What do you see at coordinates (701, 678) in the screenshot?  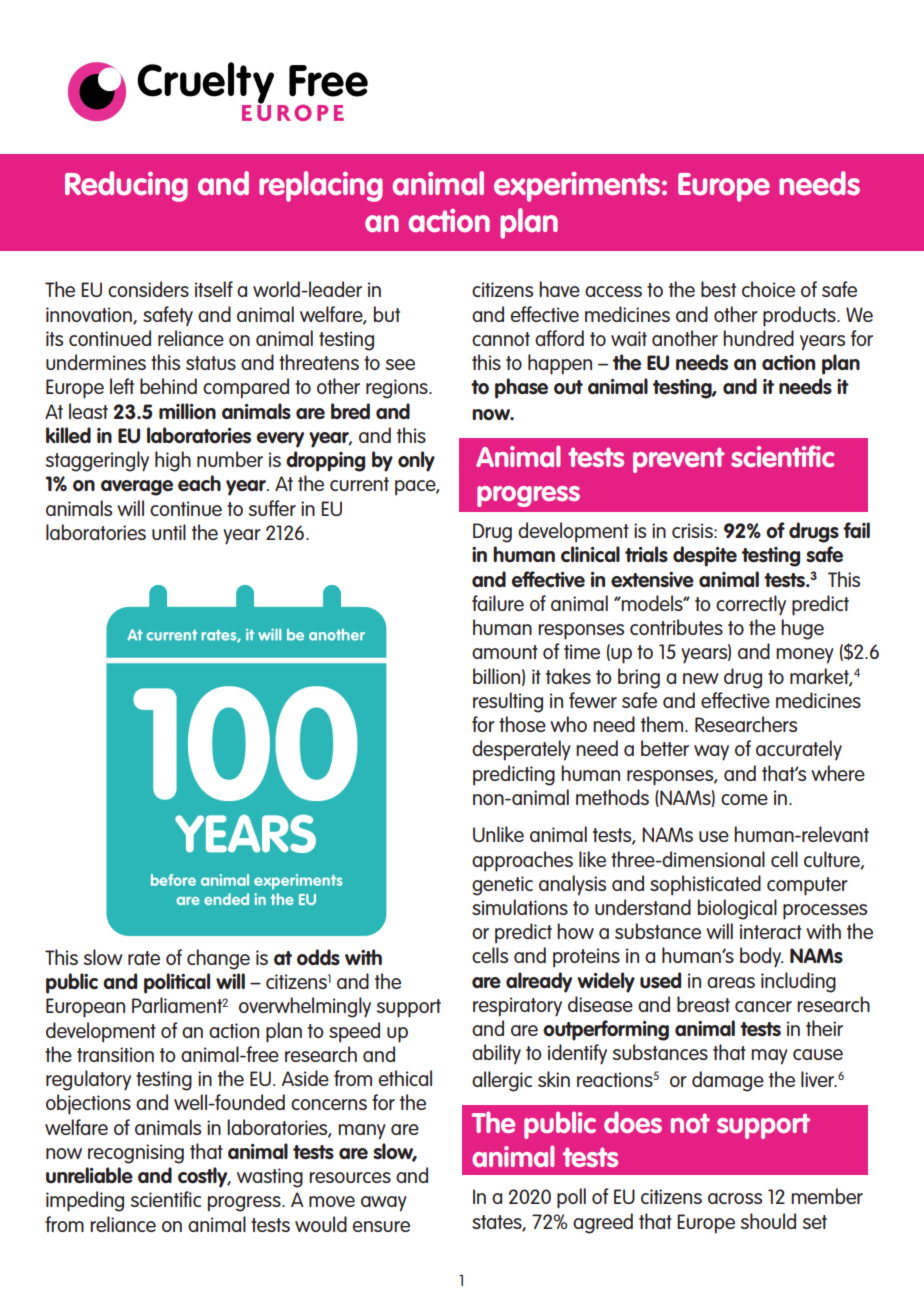 I see `new` at bounding box center [701, 678].
